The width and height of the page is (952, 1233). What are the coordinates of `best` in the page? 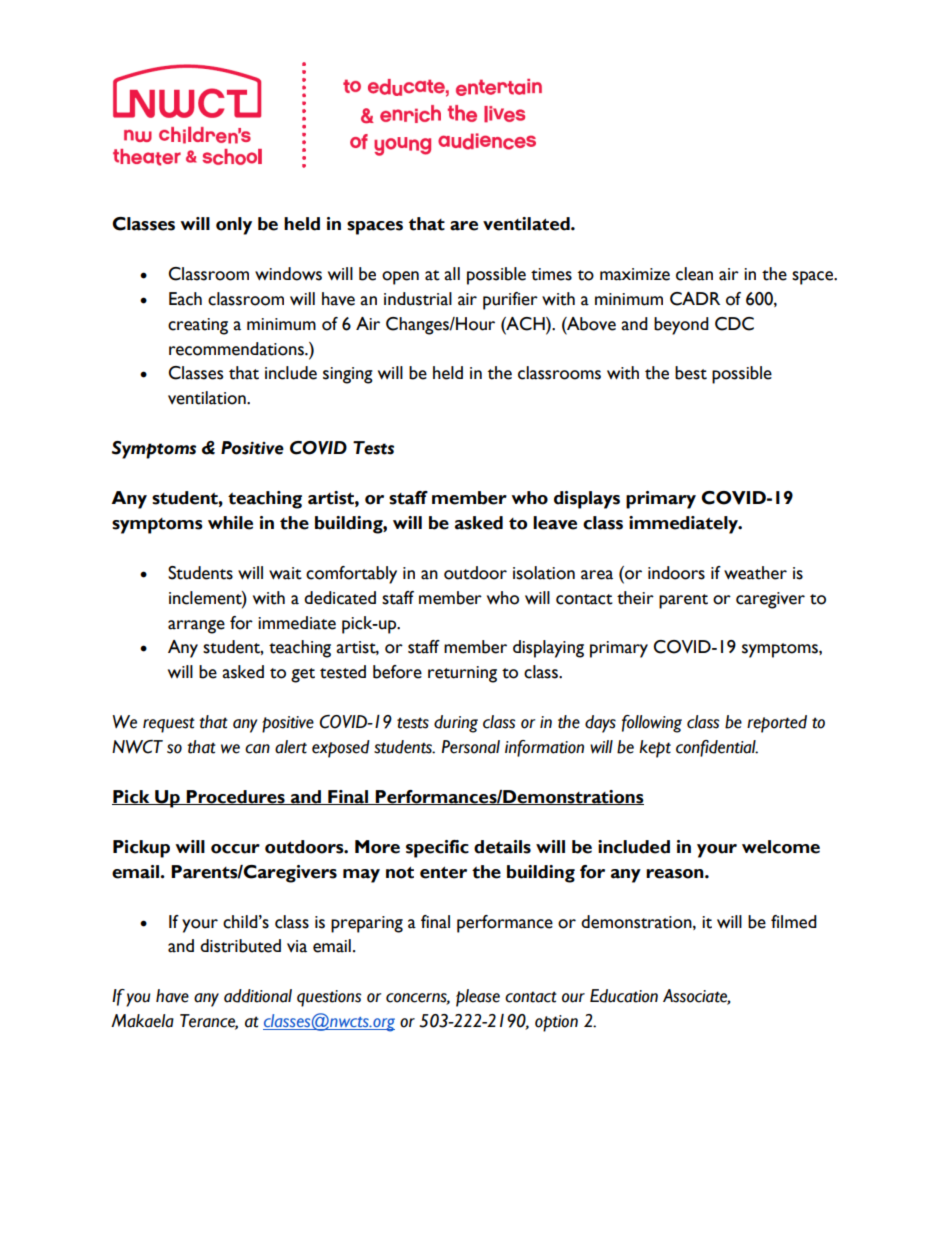 It's located at (691, 373).
